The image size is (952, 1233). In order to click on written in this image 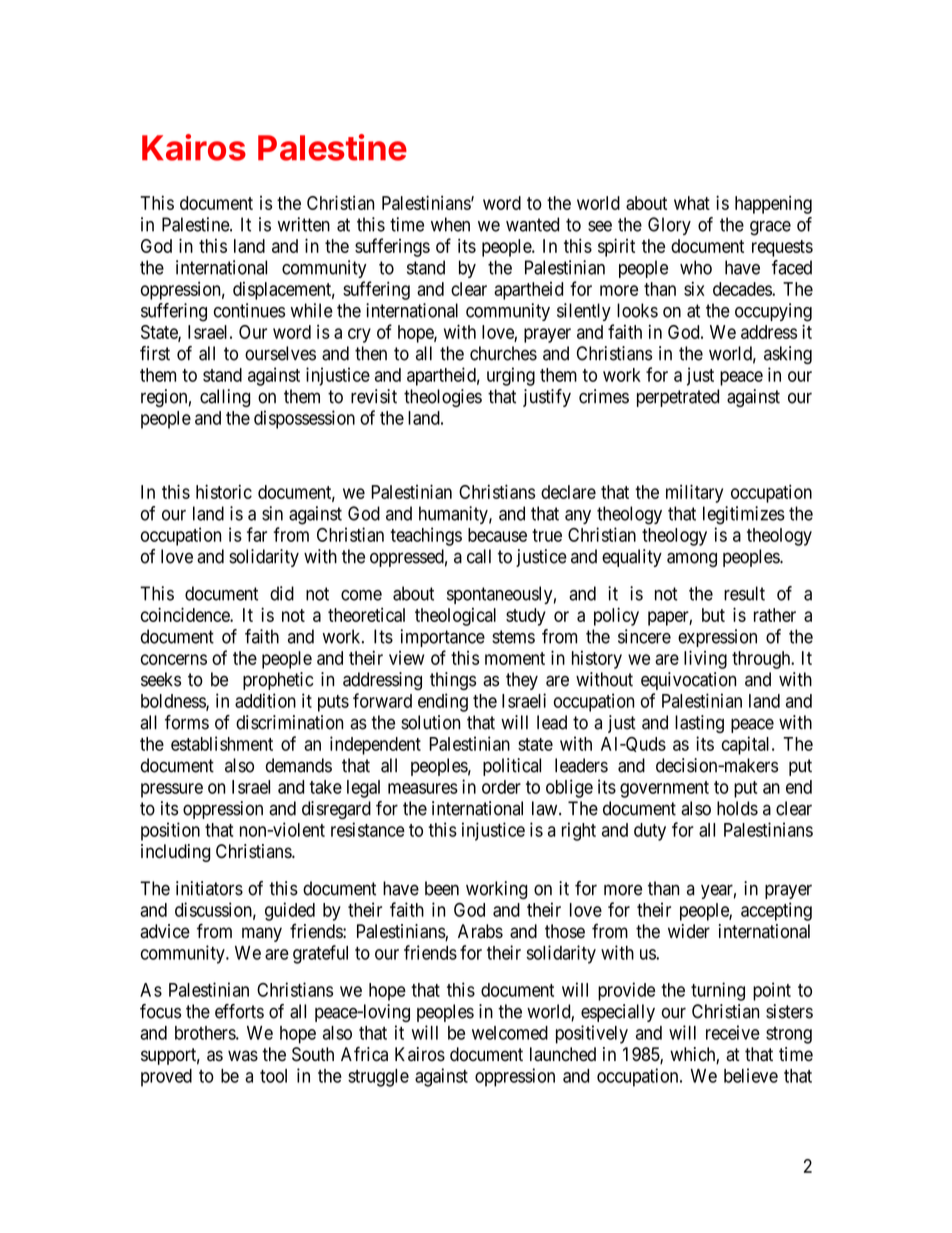, I will do `click(304, 224)`.
